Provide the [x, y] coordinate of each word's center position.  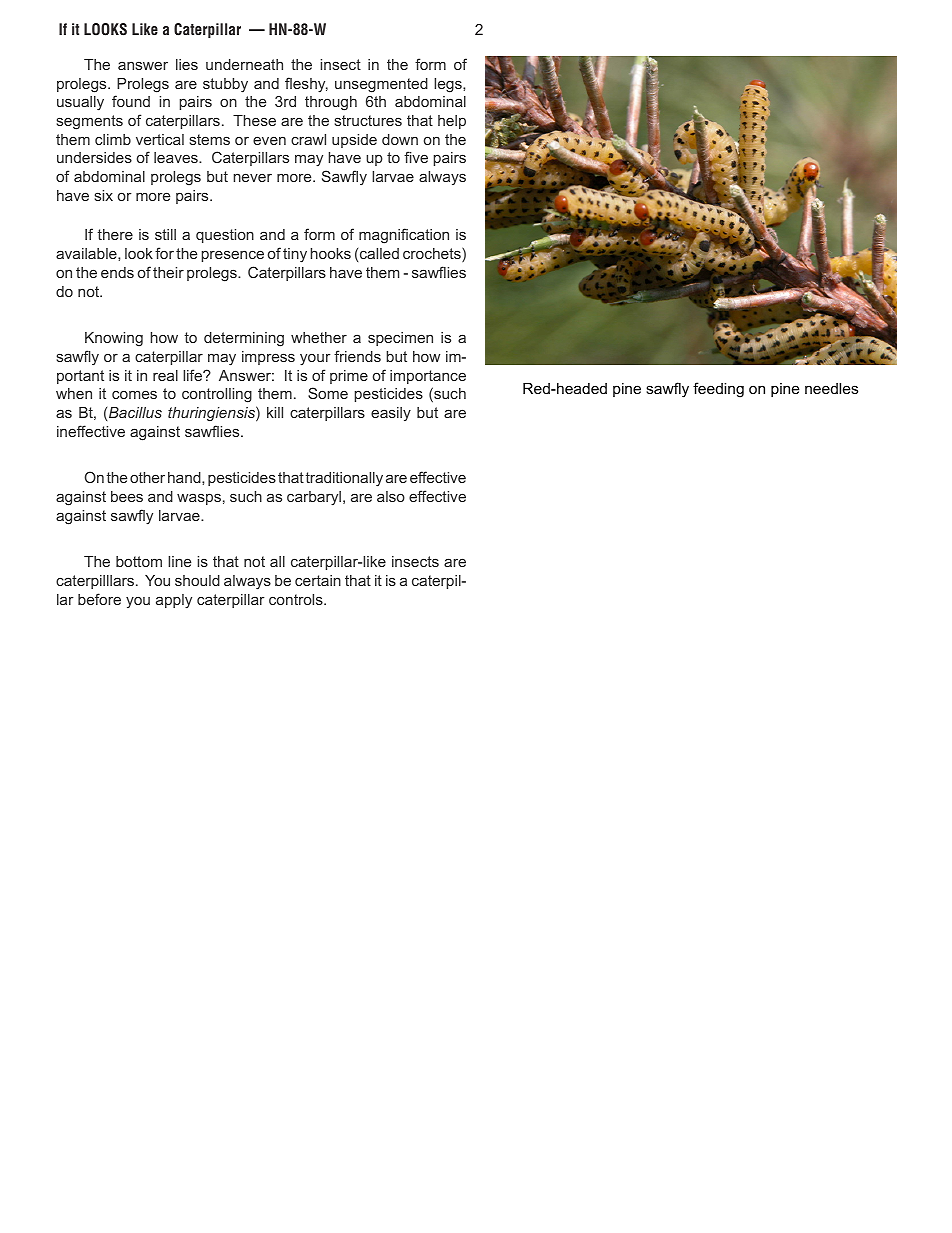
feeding [718, 390]
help [452, 122]
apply [174, 601]
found [131, 101]
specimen [400, 339]
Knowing [114, 339]
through [331, 103]
